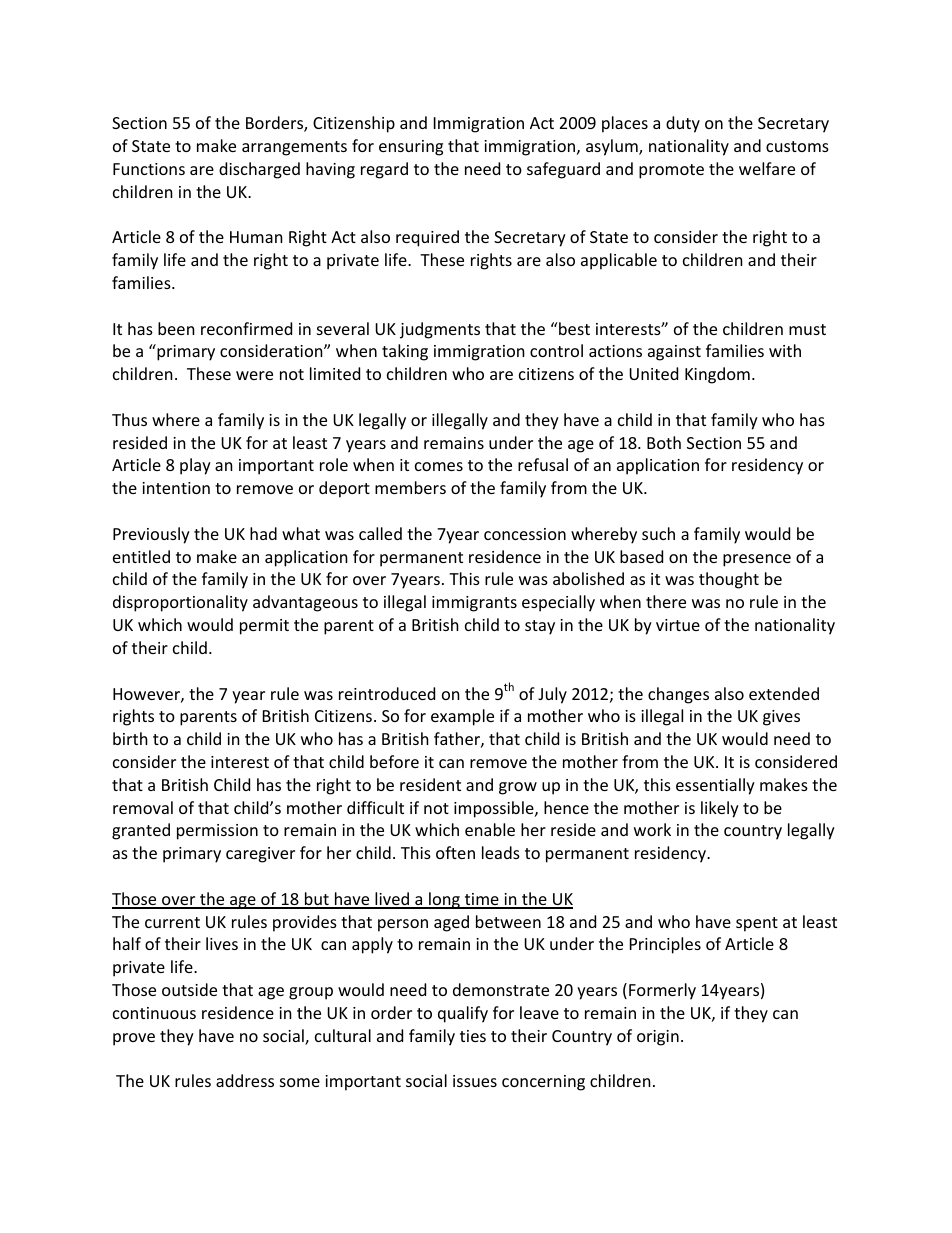 The width and height of the image is (952, 1233). I want to click on discharged, so click(259, 170).
